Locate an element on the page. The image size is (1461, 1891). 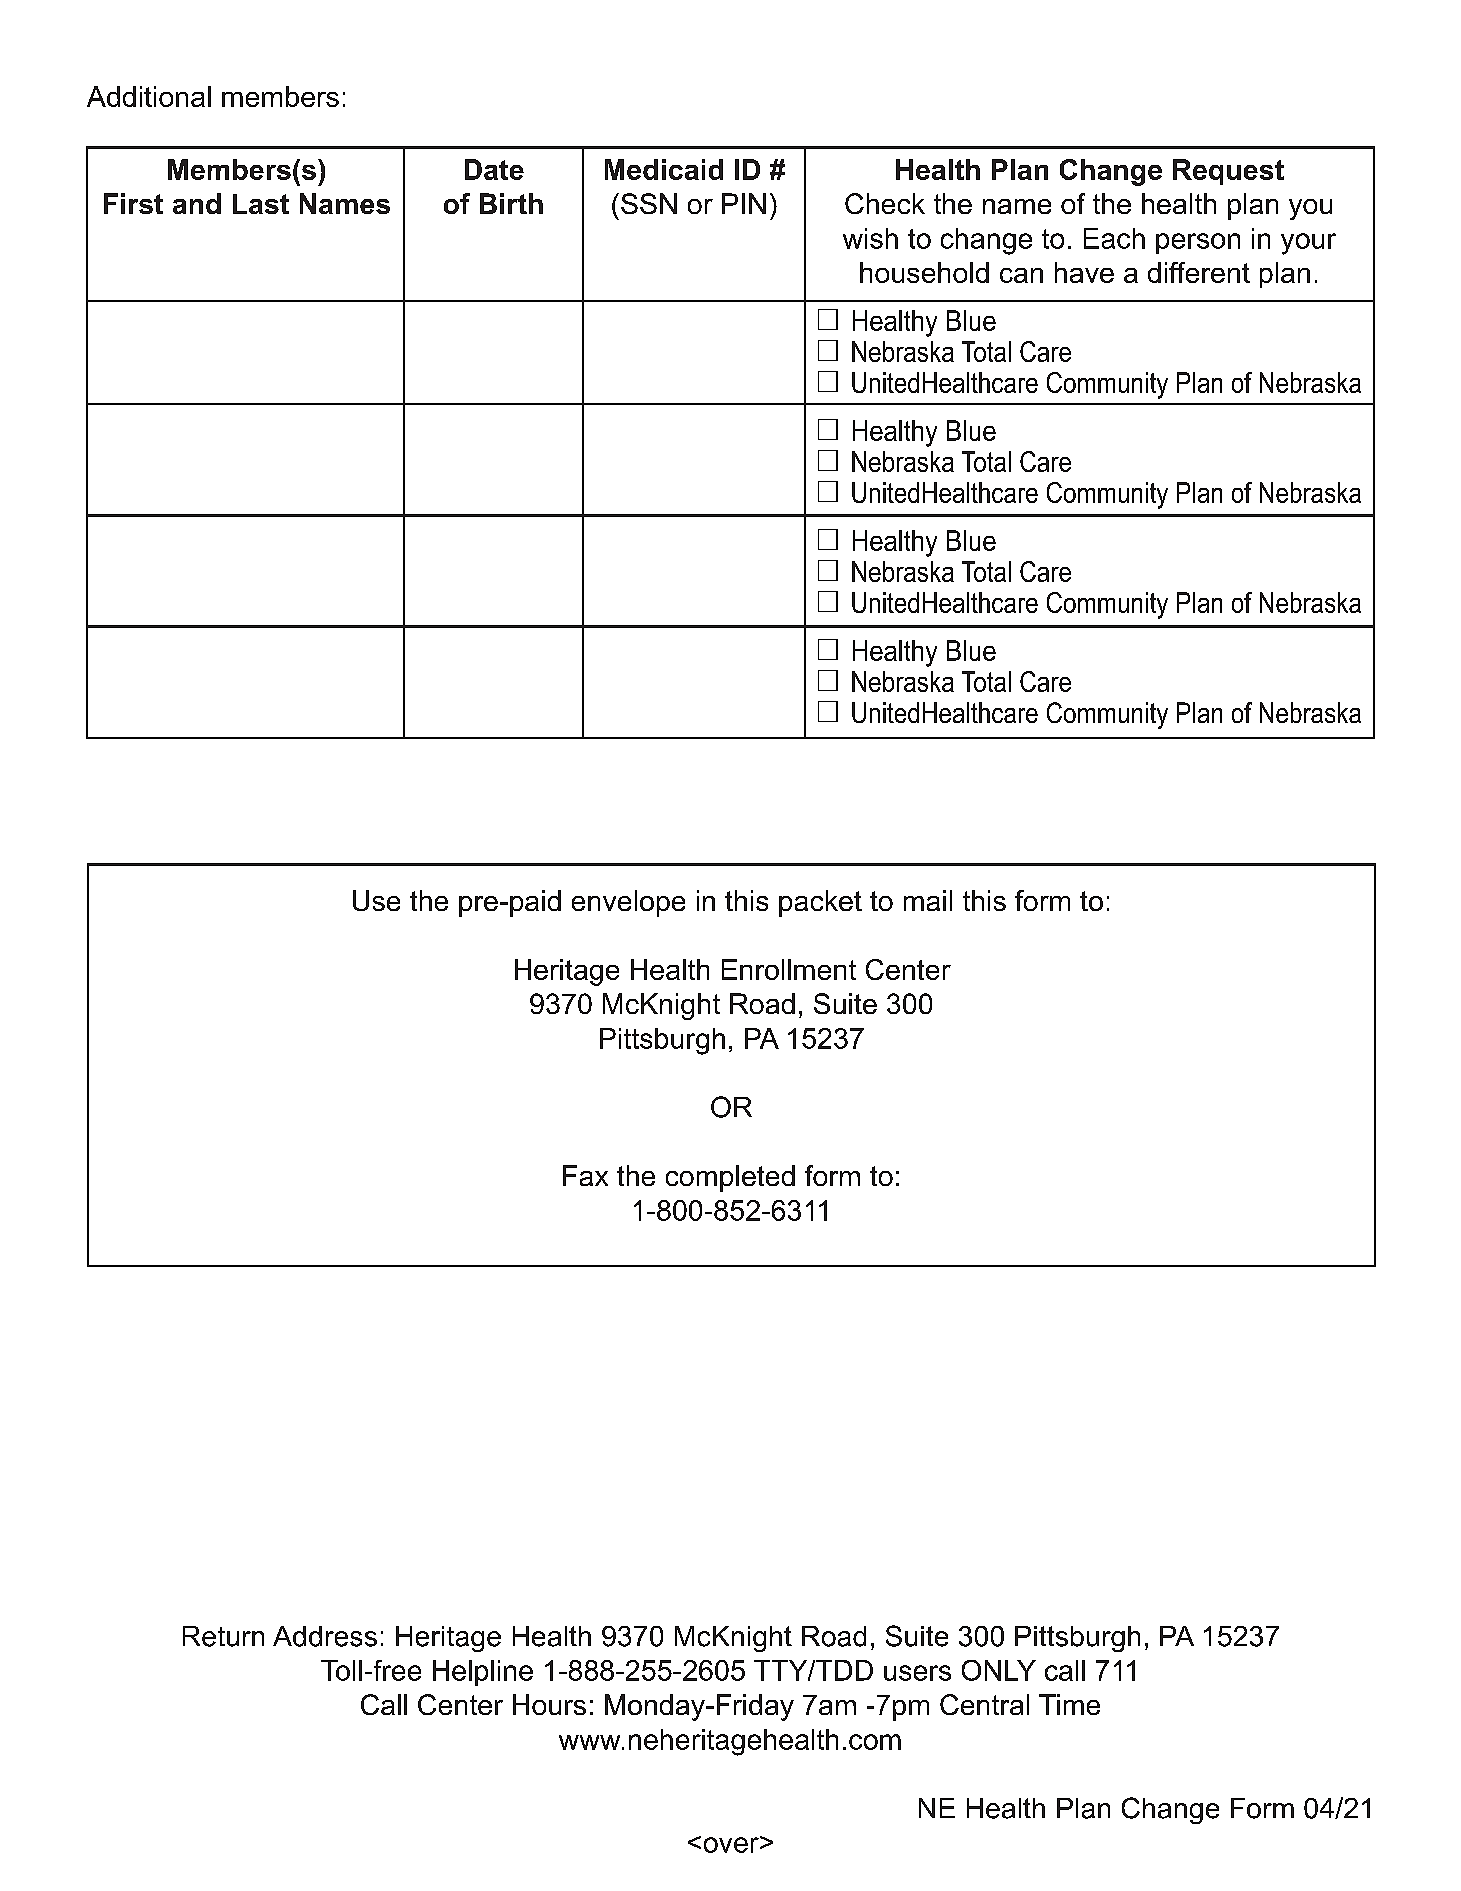
Medicaid is located at coordinates (664, 169).
